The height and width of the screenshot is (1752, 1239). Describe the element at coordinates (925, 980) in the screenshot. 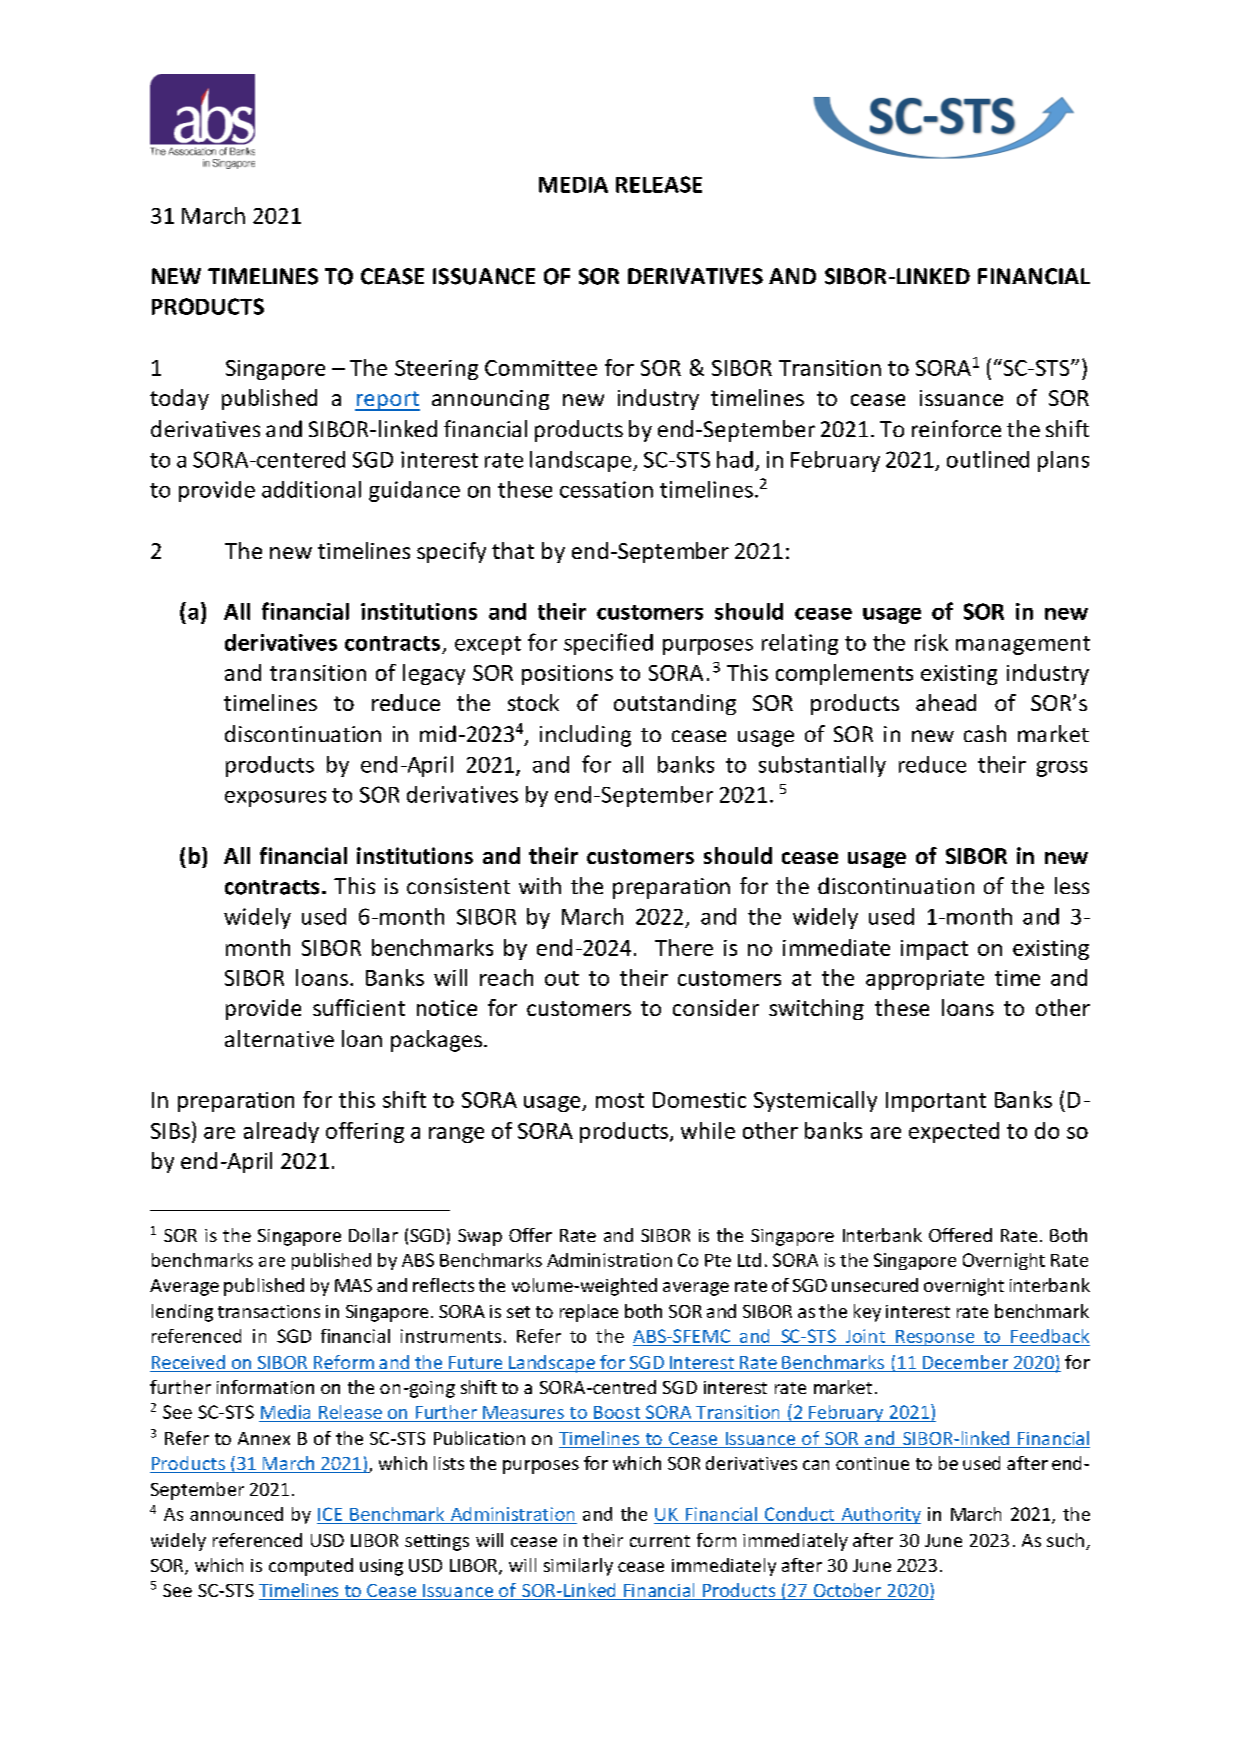

I see `appropriate` at that location.
